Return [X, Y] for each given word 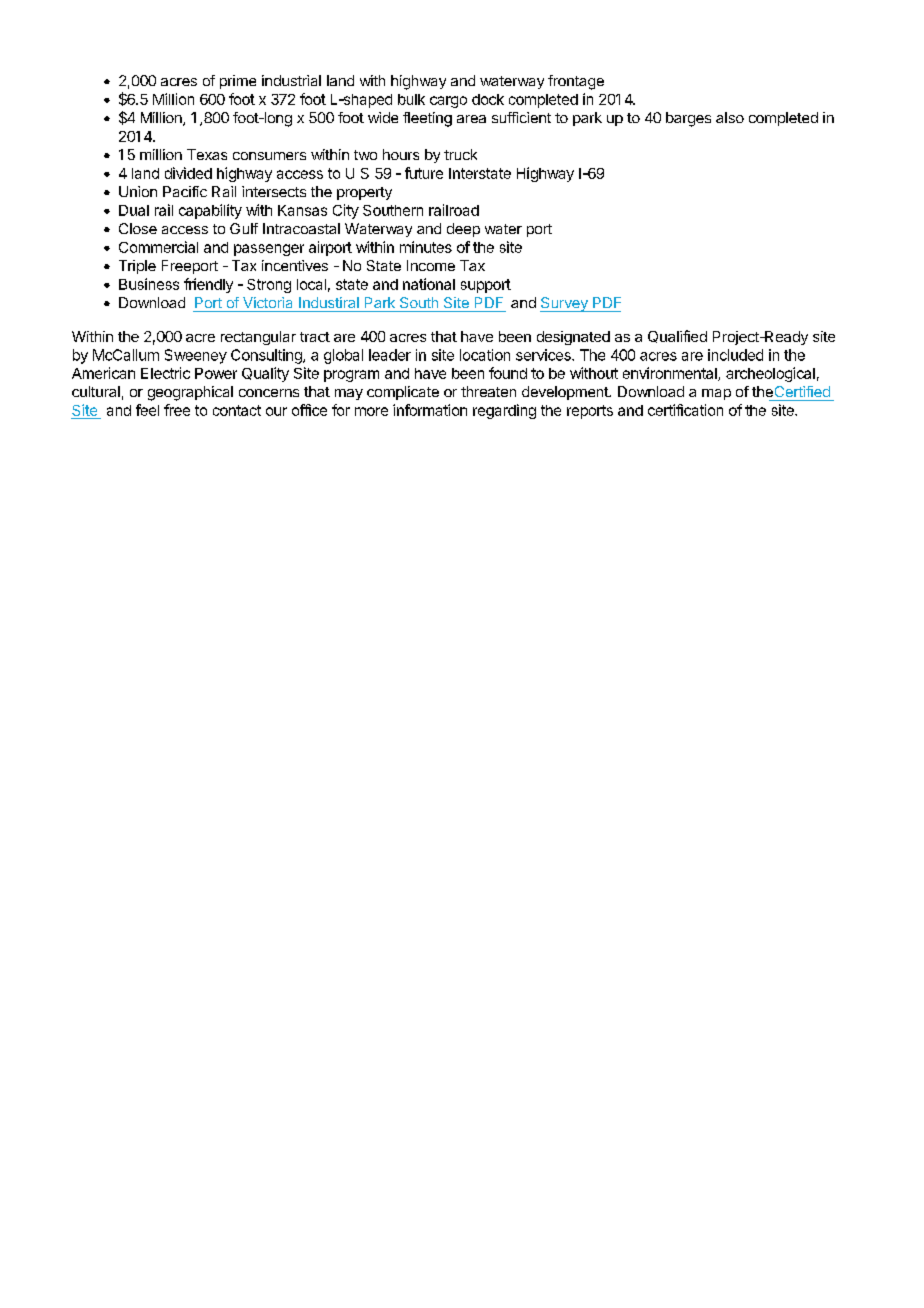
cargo [448, 102]
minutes [426, 247]
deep [463, 230]
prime [238, 82]
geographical [190, 393]
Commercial [158, 247]
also [730, 117]
